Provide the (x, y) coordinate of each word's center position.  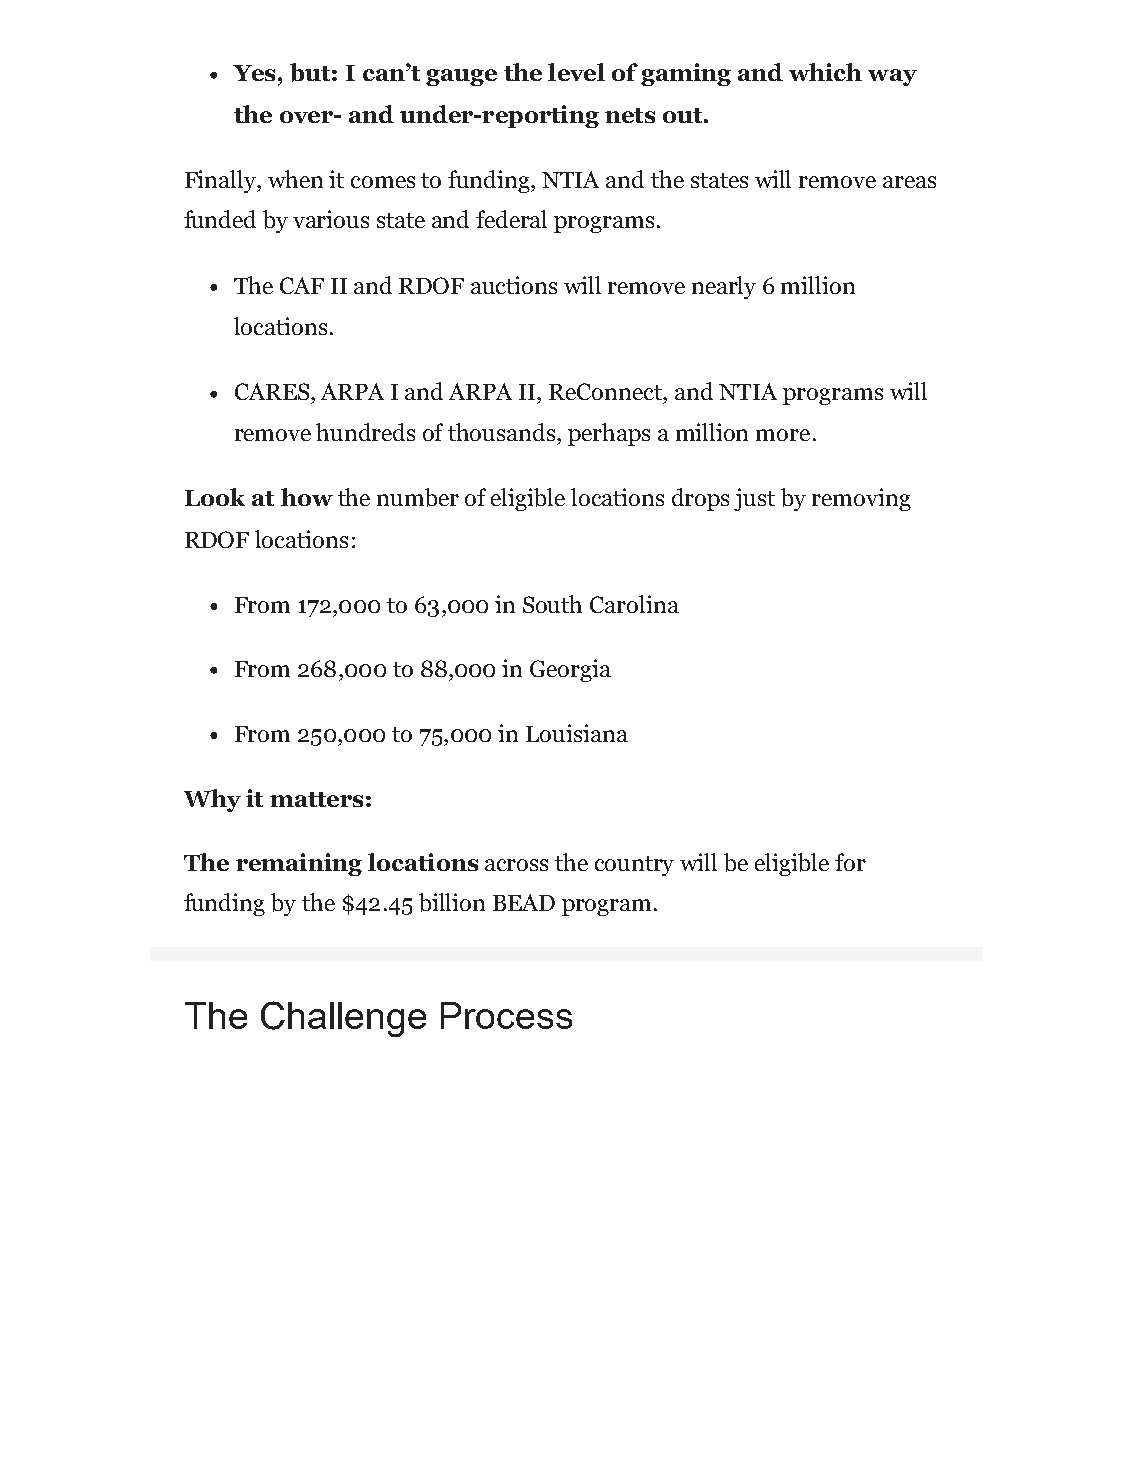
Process (506, 1015)
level (576, 72)
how (307, 497)
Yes (256, 73)
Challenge (343, 1019)
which (825, 72)
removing (861, 499)
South (552, 604)
